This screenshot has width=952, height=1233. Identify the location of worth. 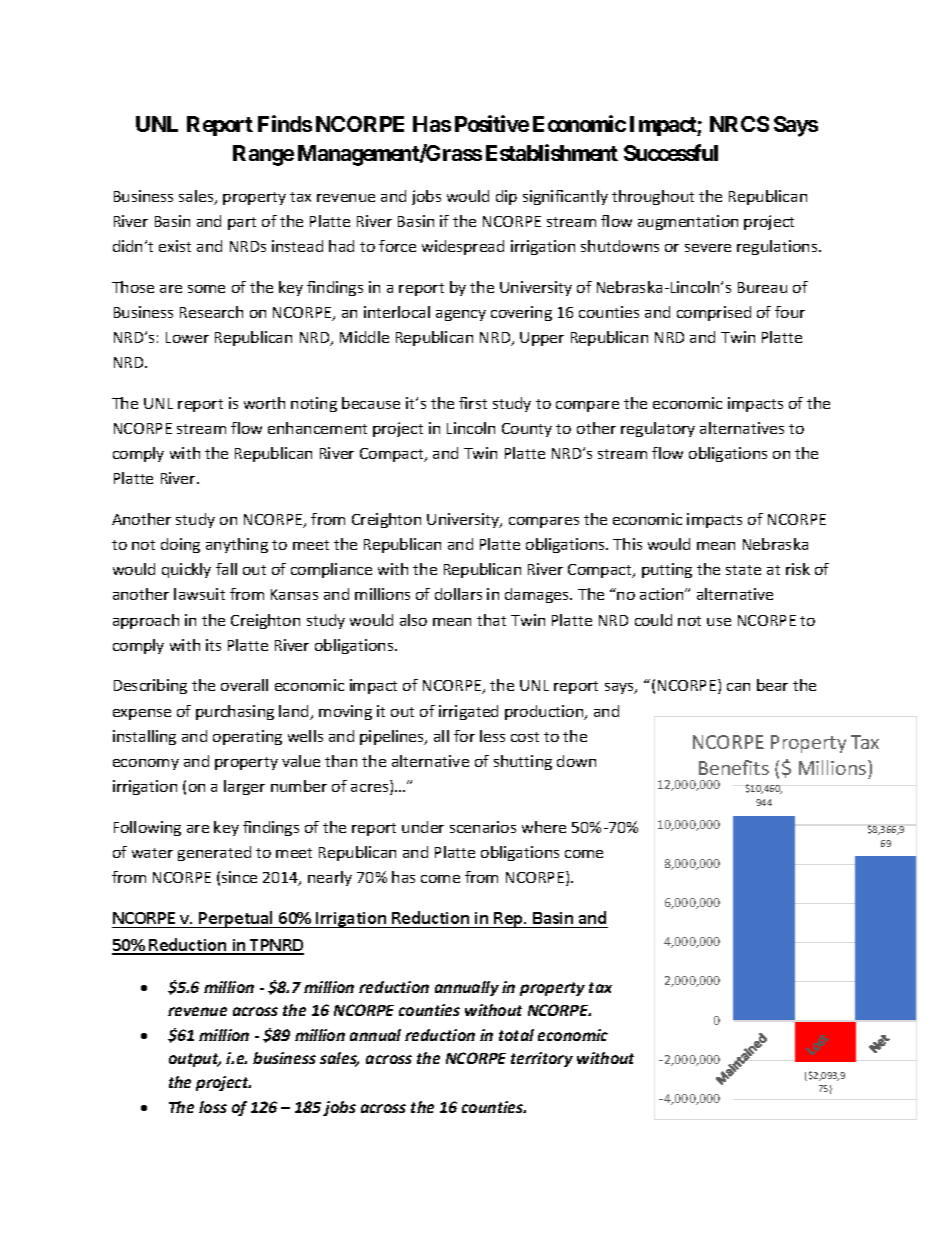
(264, 403).
